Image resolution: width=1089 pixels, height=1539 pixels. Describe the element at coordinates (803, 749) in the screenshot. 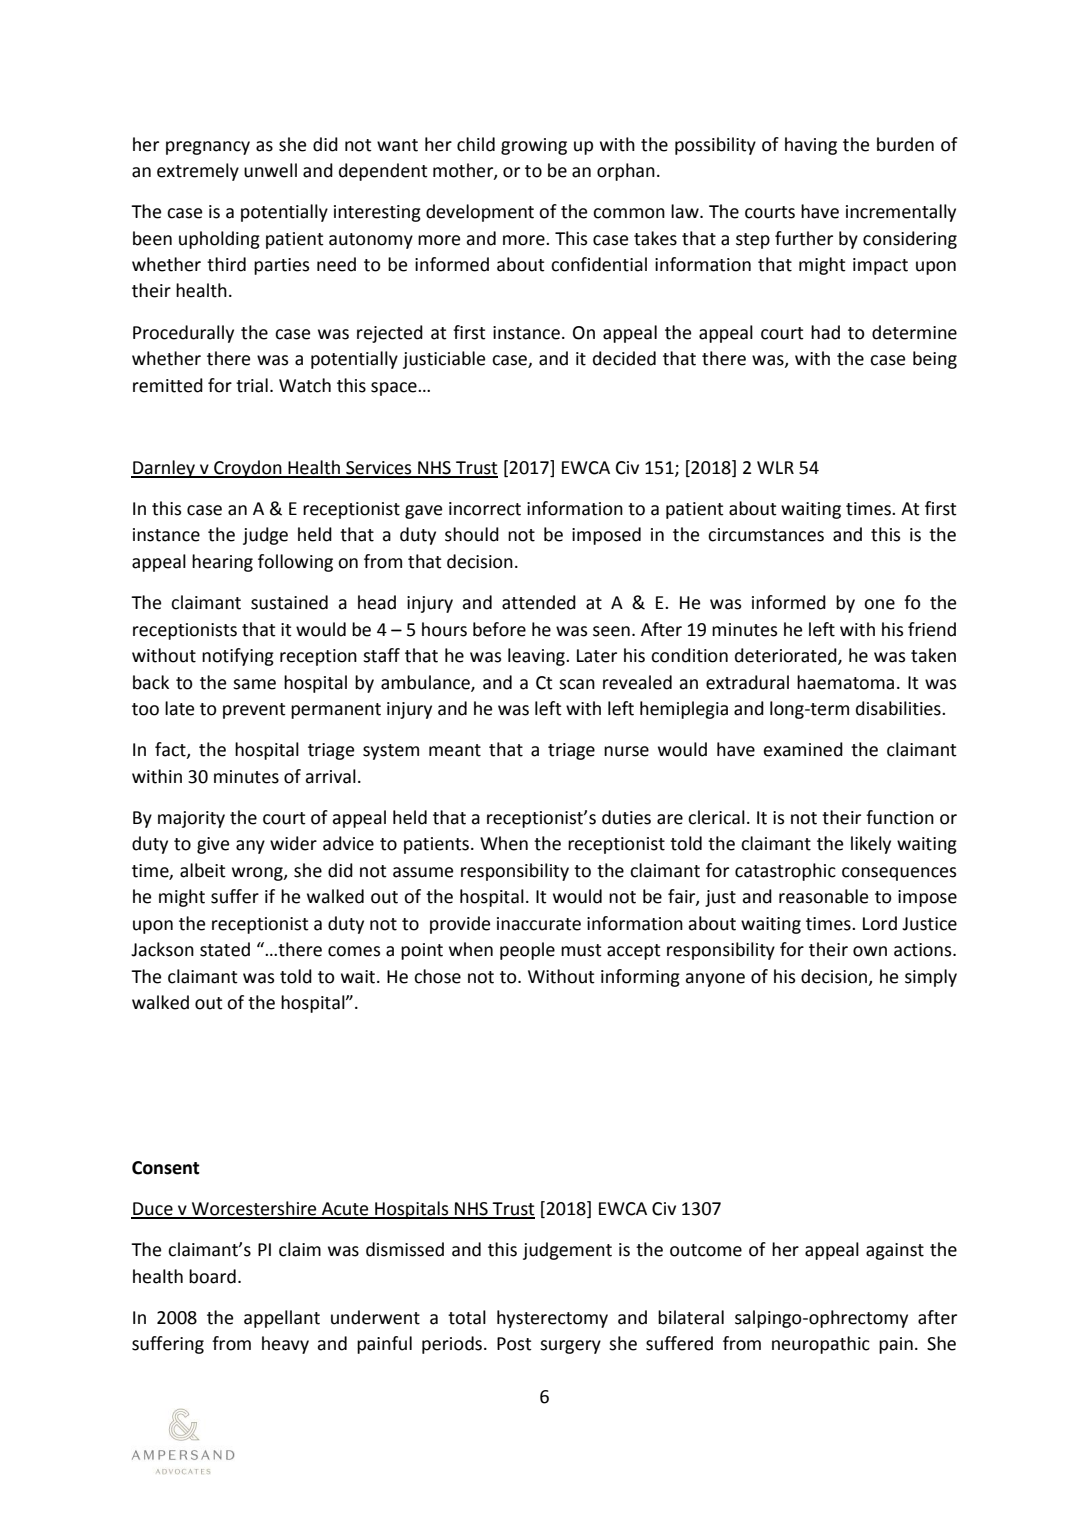

I see `examined` at that location.
